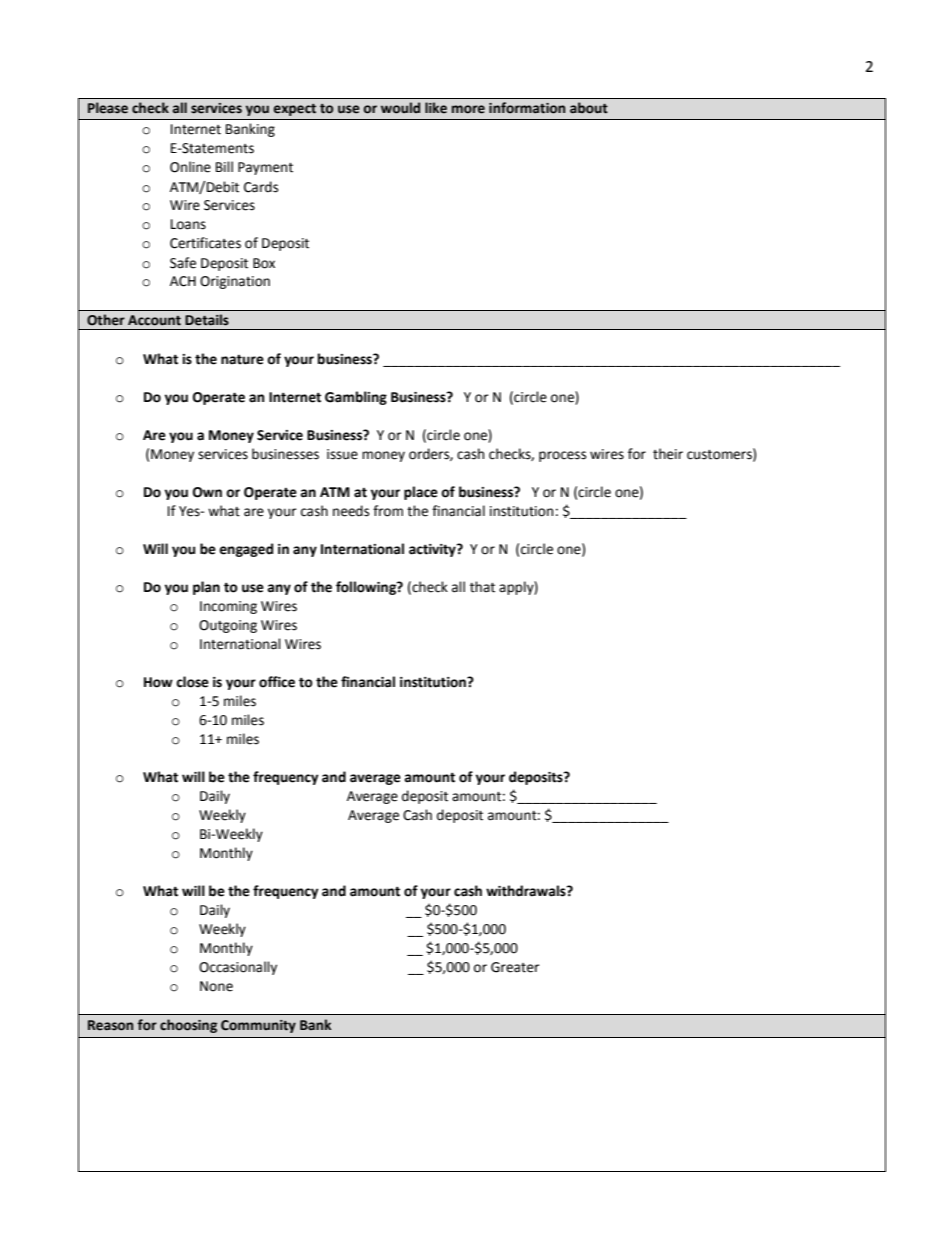 This document has height=1233, width=952. I want to click on choosing, so click(188, 1026).
